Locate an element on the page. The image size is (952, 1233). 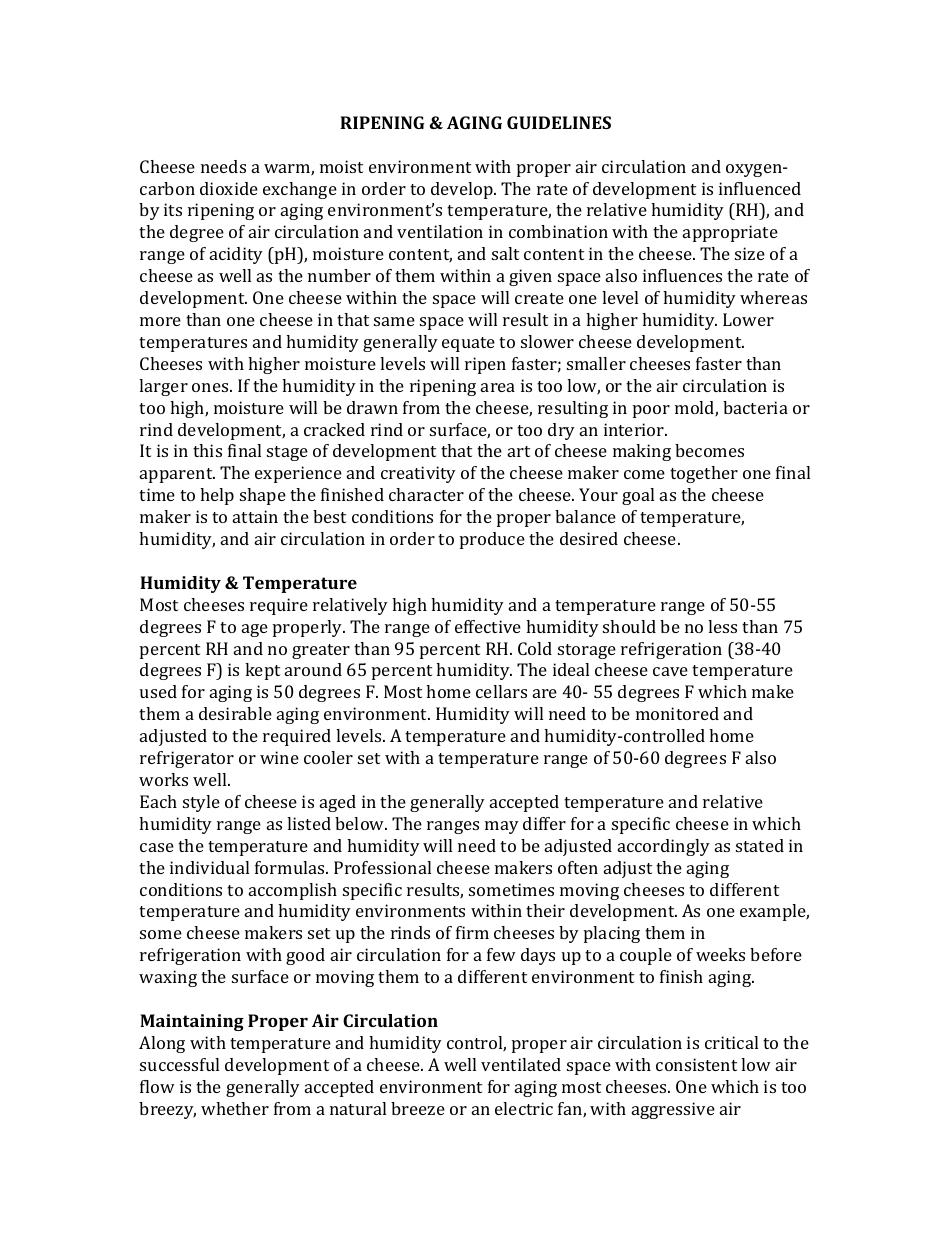
kept is located at coordinates (262, 671).
